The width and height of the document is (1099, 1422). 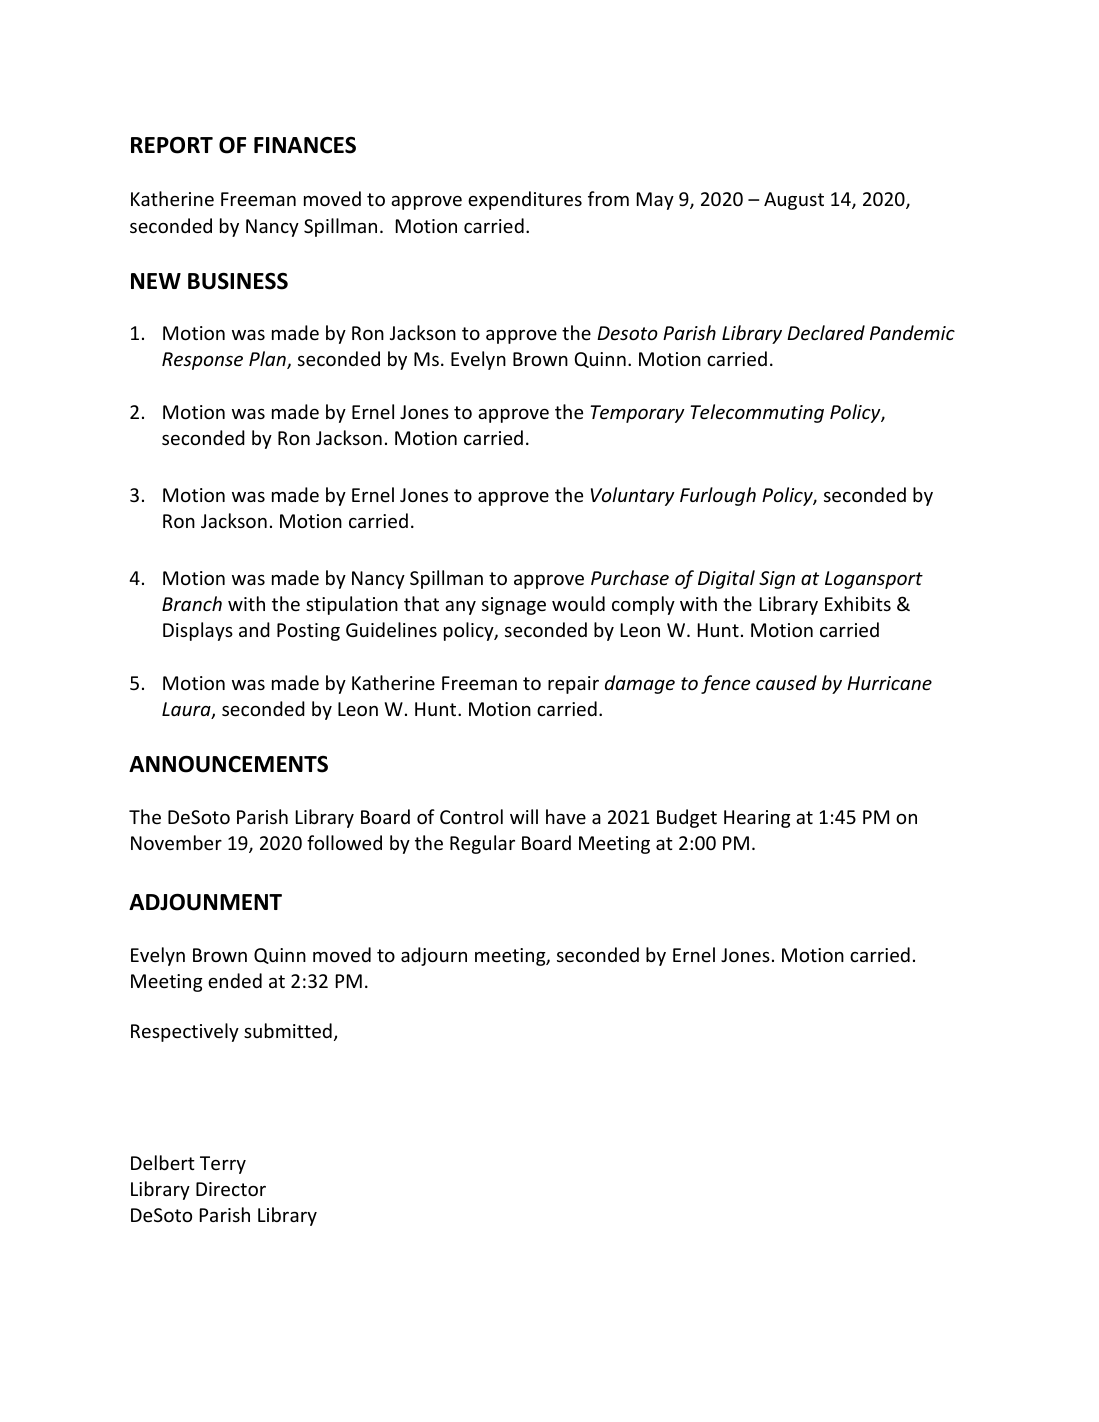 What do you see at coordinates (573, 685) in the document?
I see `repair` at bounding box center [573, 685].
